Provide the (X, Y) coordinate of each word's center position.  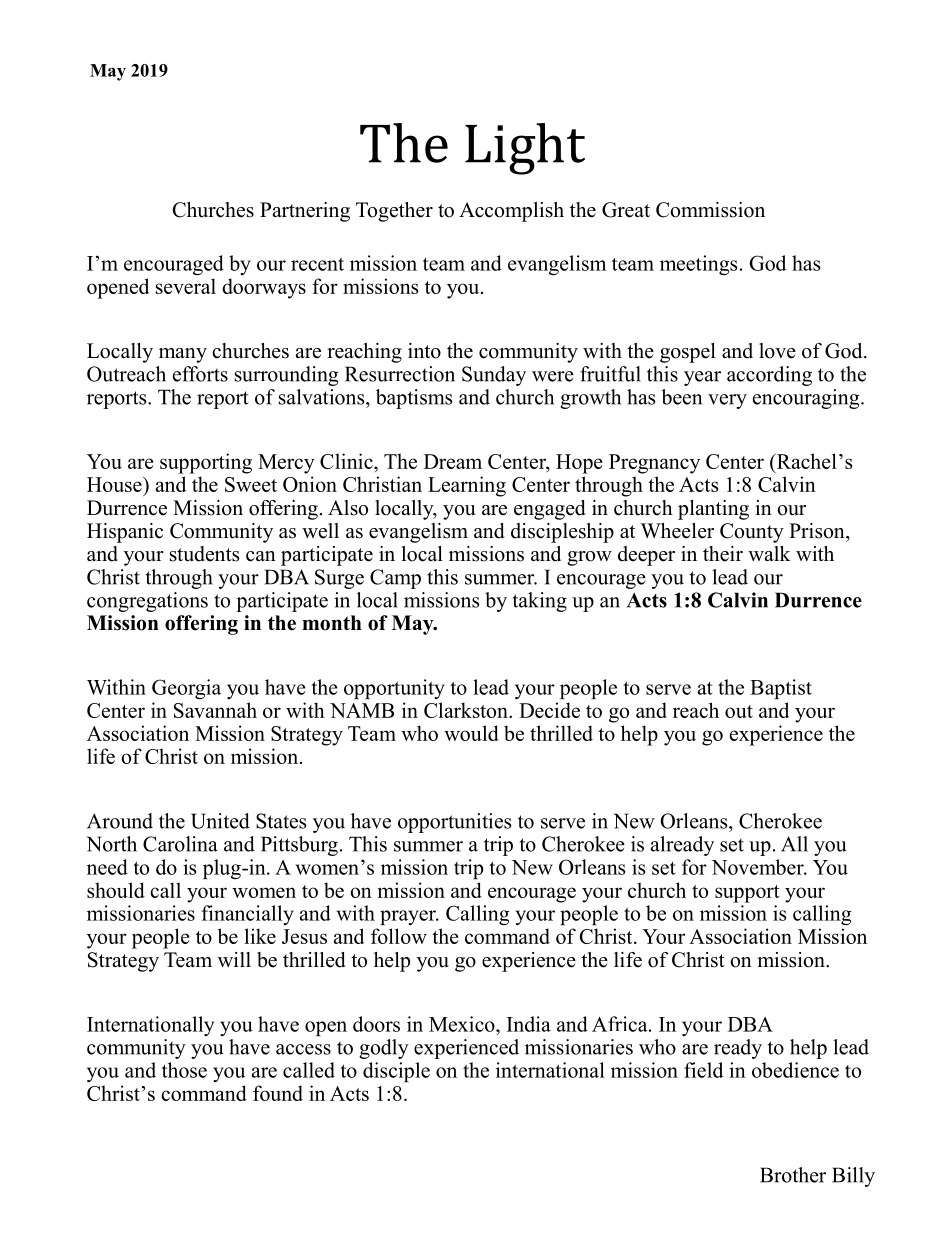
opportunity (394, 689)
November (758, 867)
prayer (409, 917)
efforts (200, 374)
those (184, 1070)
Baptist (781, 689)
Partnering (305, 212)
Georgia (186, 689)
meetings (698, 265)
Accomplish (511, 212)
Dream (453, 461)
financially (247, 915)
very (727, 401)
